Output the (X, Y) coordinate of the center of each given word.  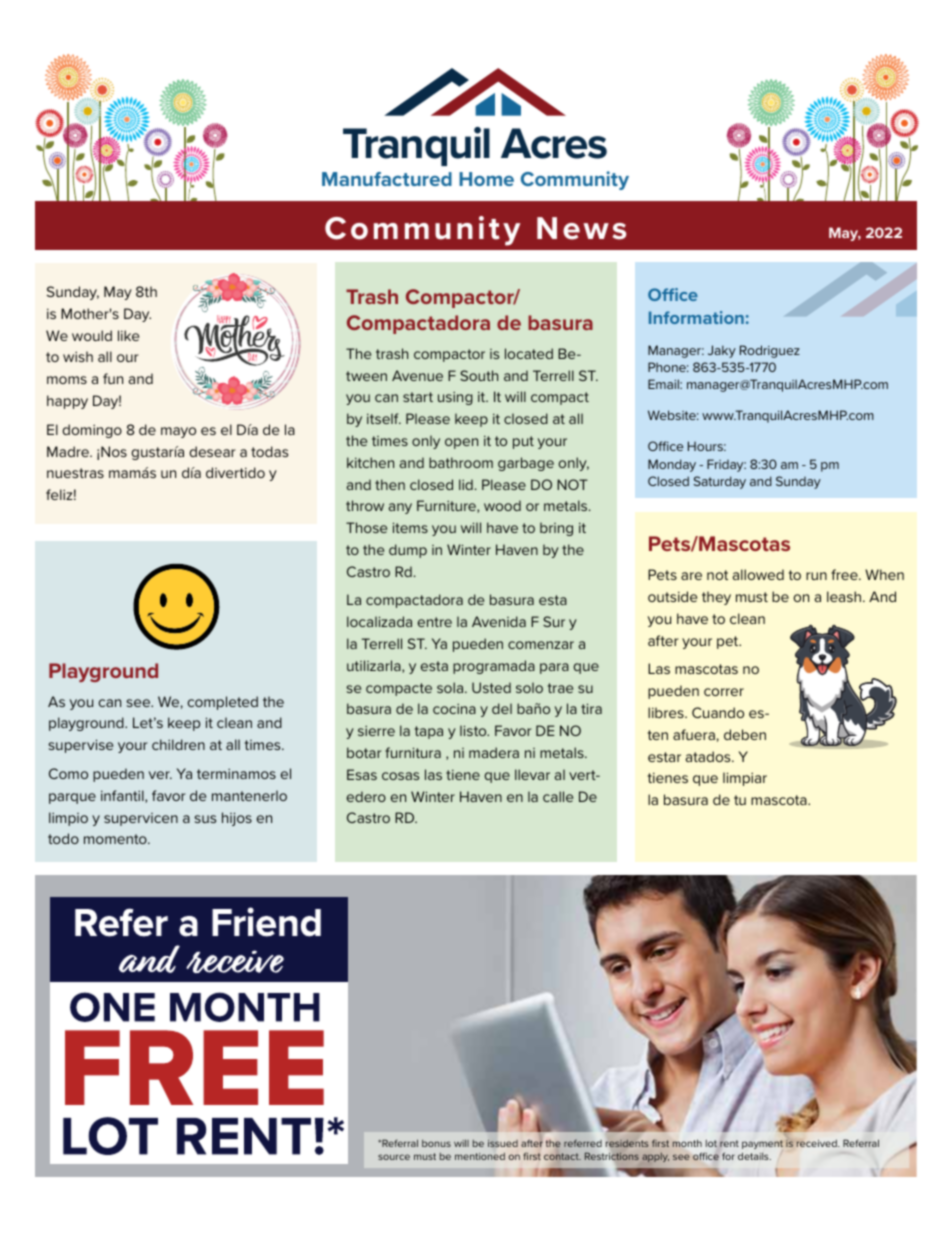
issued (503, 1143)
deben (745, 734)
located (529, 353)
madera (494, 752)
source (394, 1157)
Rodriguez (770, 351)
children (178, 744)
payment (762, 1145)
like (128, 335)
